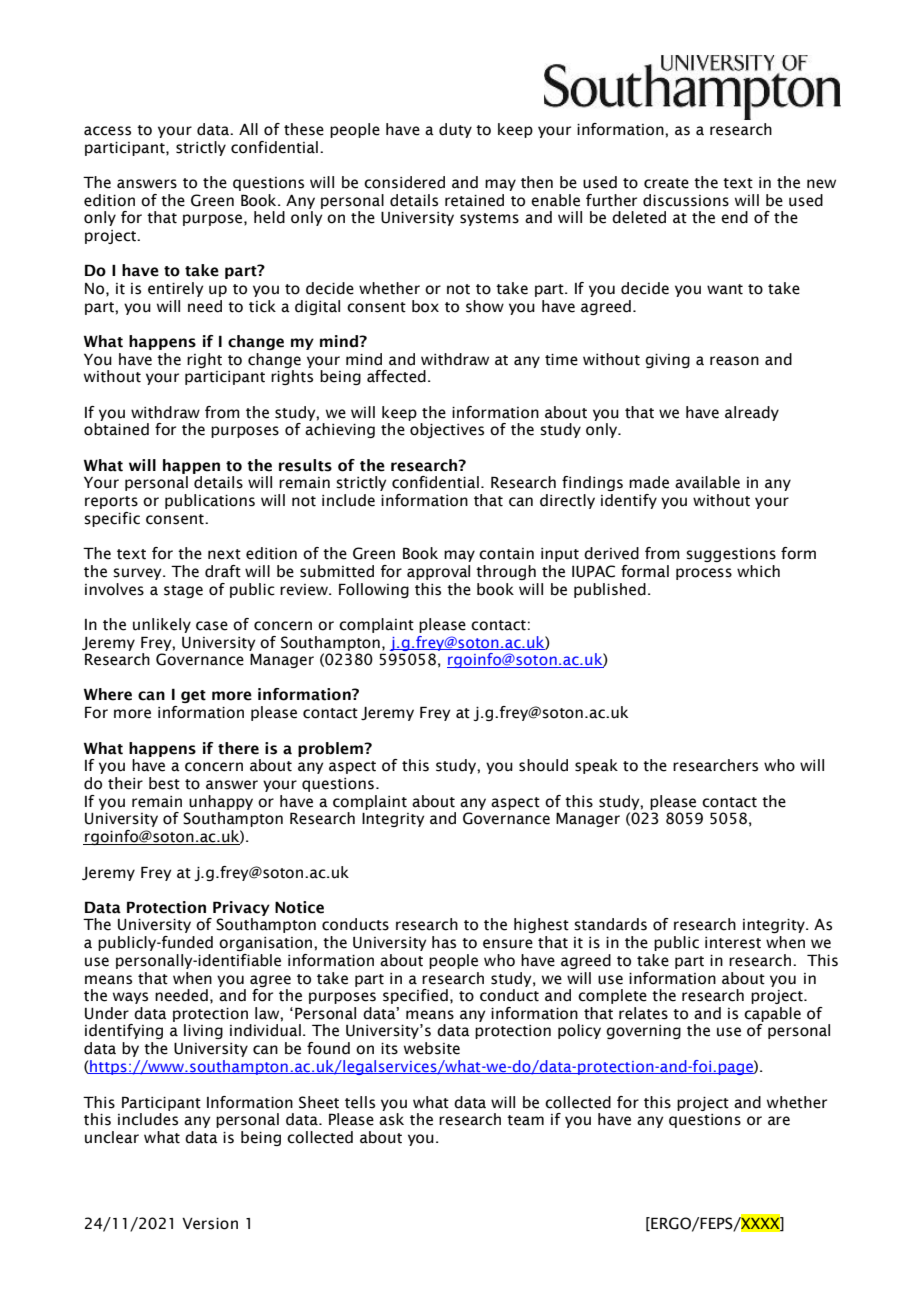  I want to click on approval, so click(438, 572).
